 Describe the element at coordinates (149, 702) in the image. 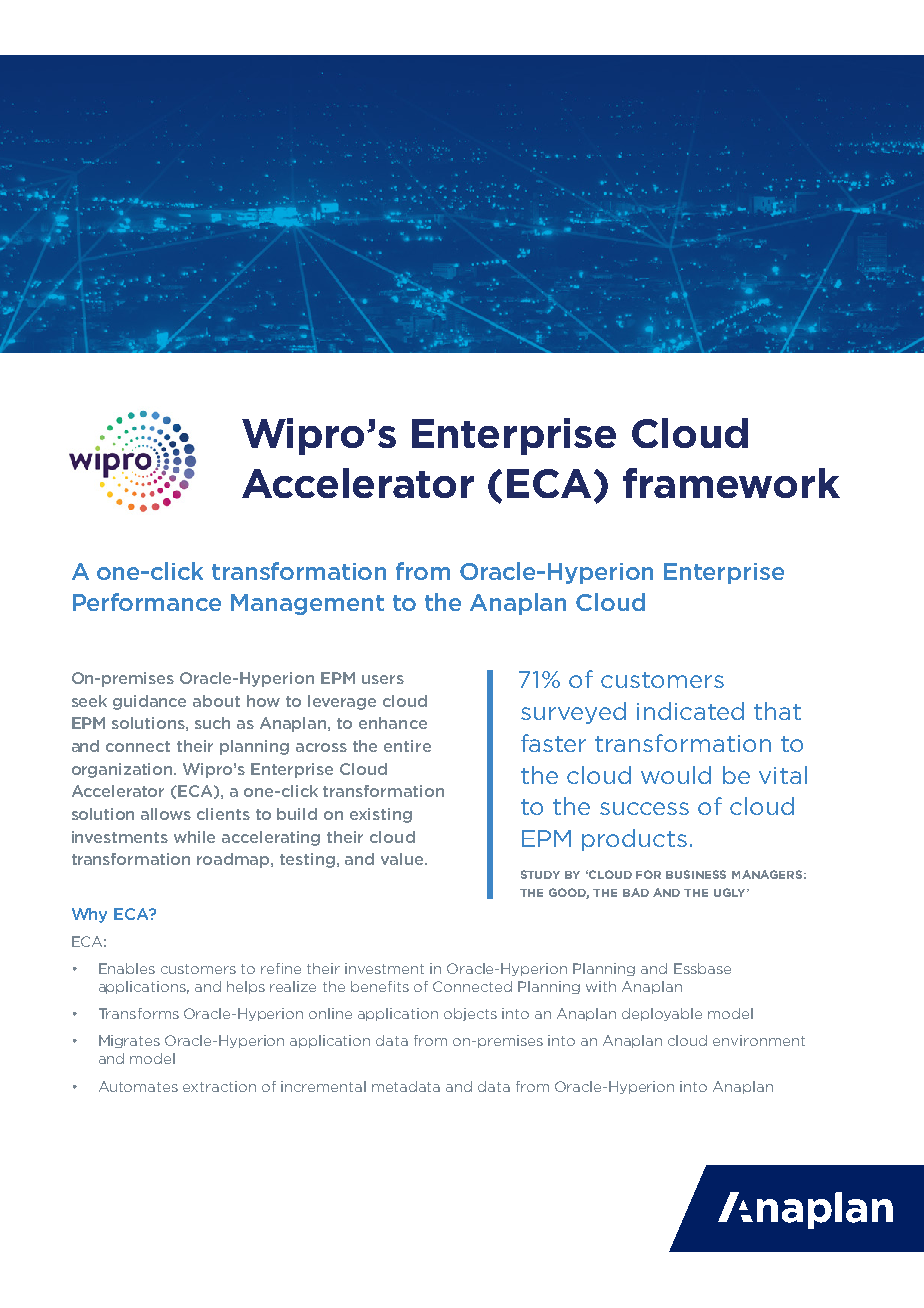

I see `guidance` at that location.
